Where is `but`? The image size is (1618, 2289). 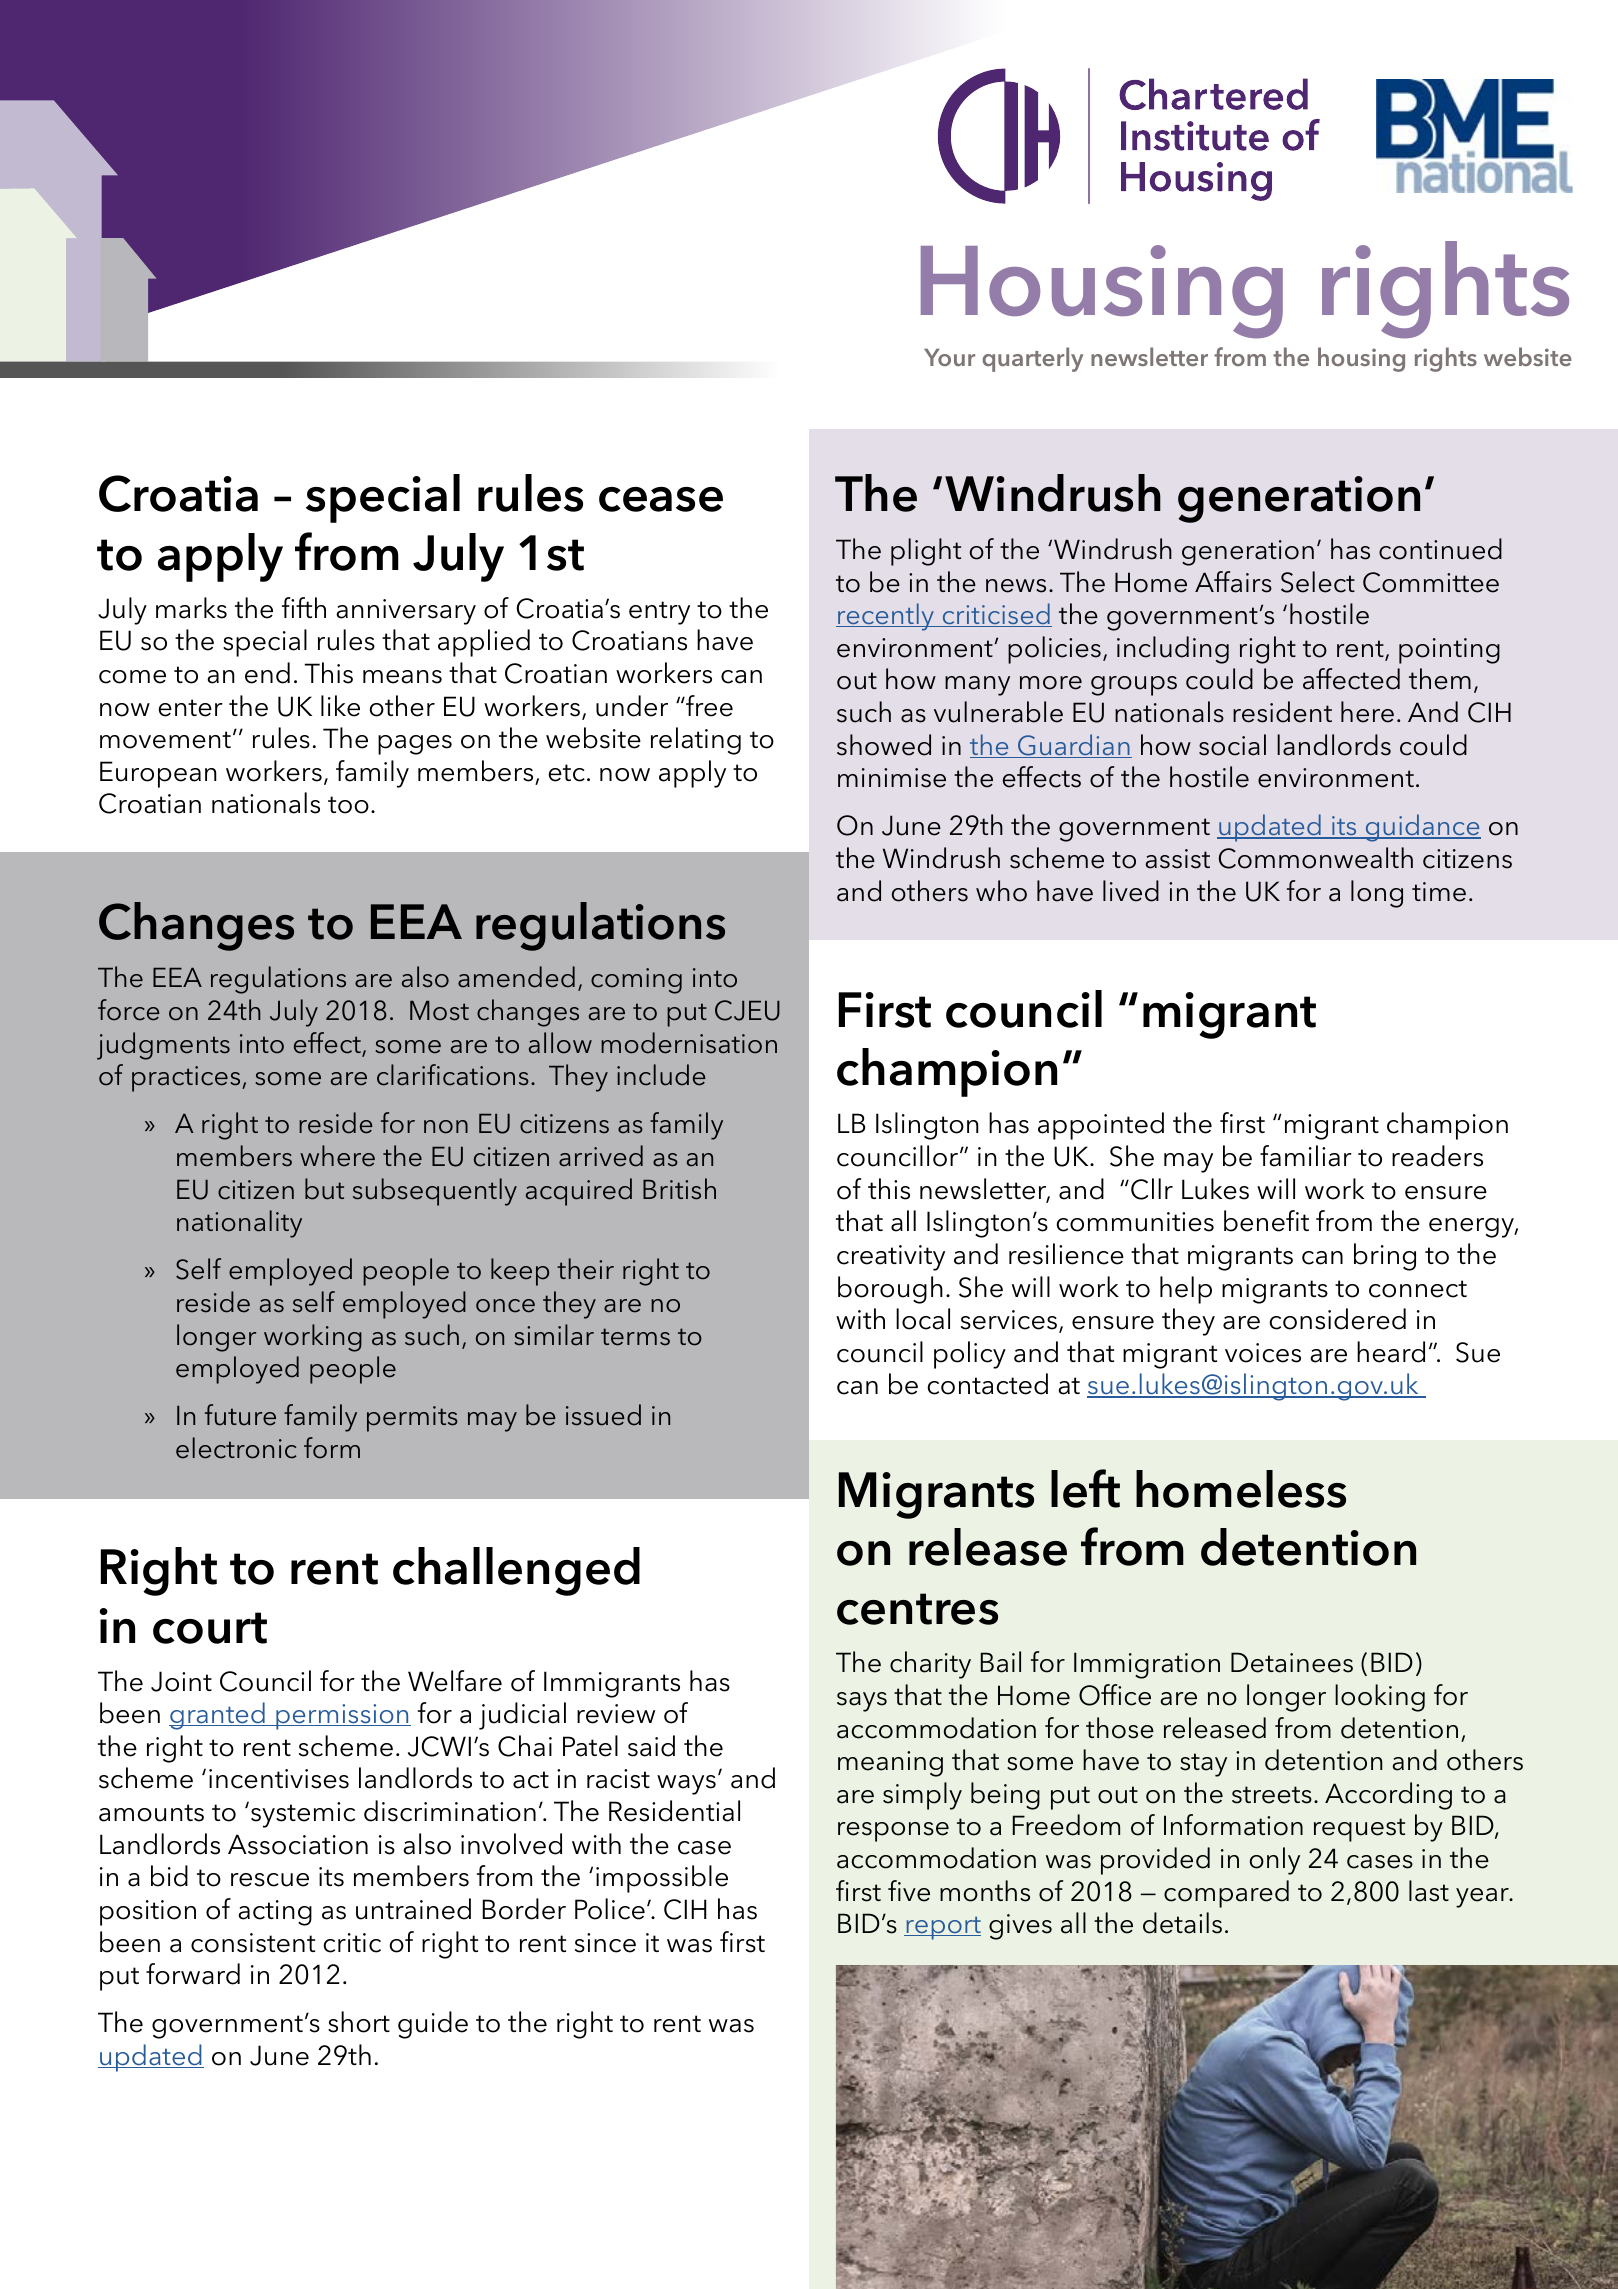
but is located at coordinates (324, 1189).
